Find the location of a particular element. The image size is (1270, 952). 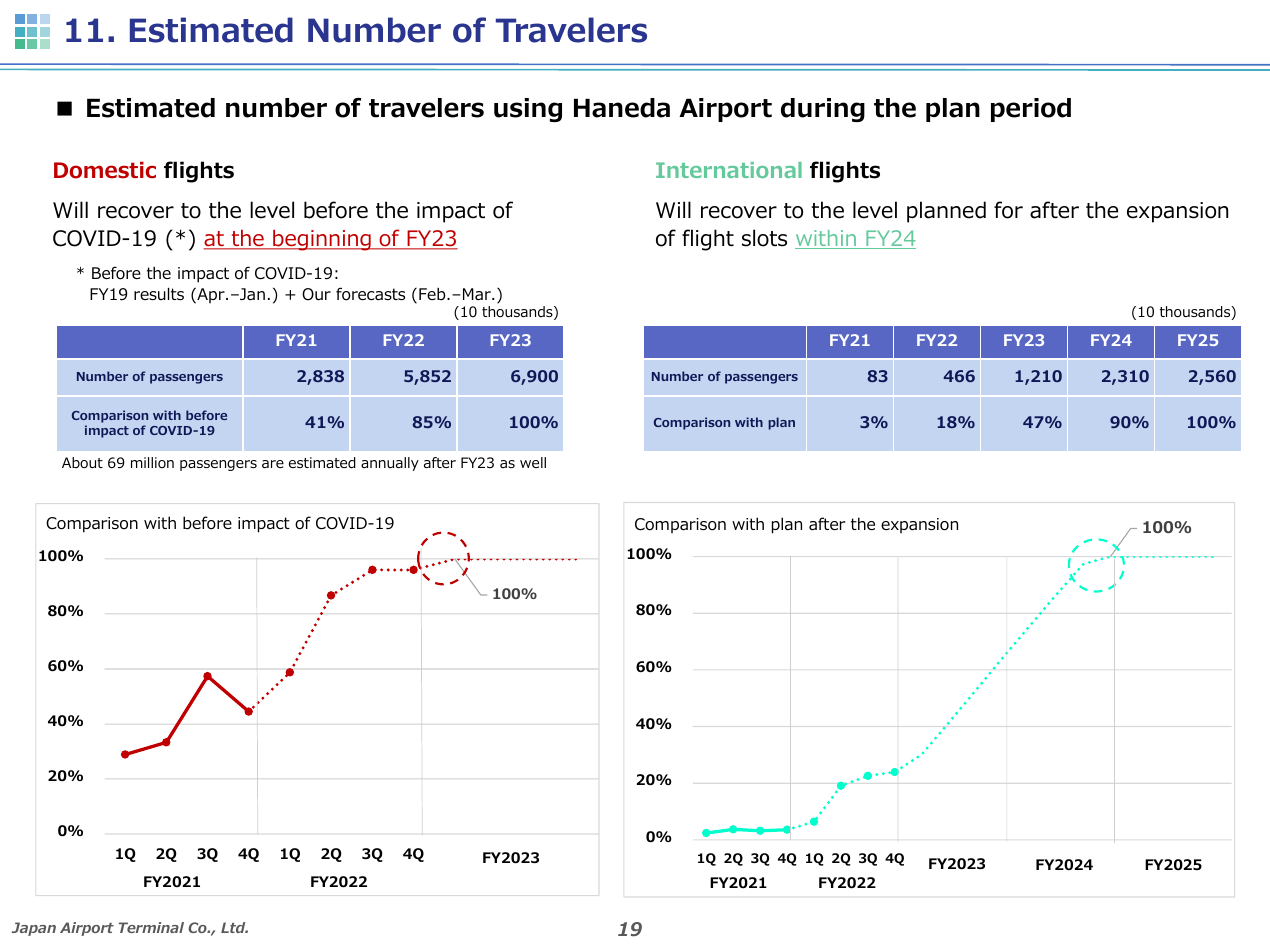

beginning is located at coordinates (322, 240).
